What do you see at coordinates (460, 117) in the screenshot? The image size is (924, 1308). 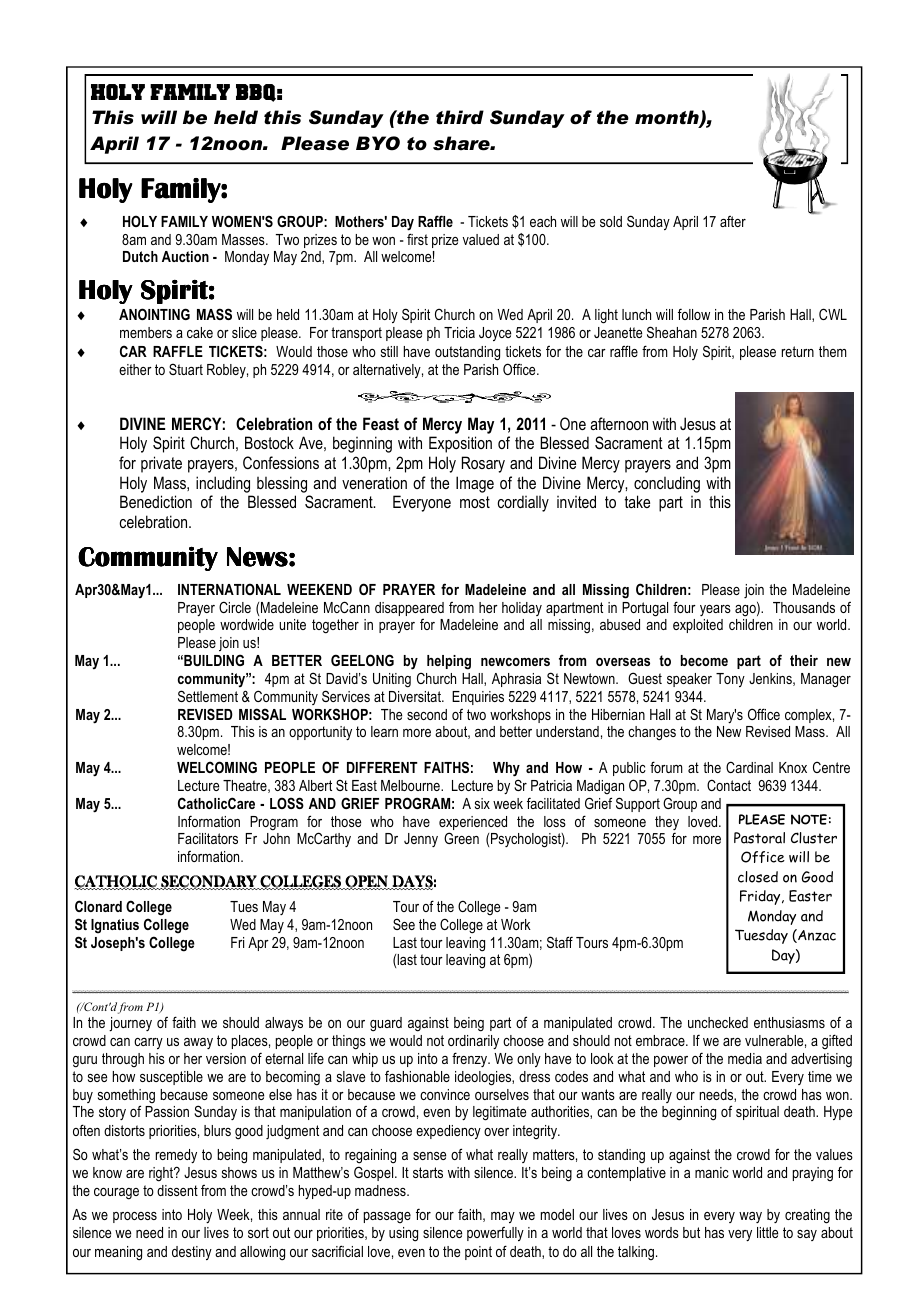 I see `third` at bounding box center [460, 117].
